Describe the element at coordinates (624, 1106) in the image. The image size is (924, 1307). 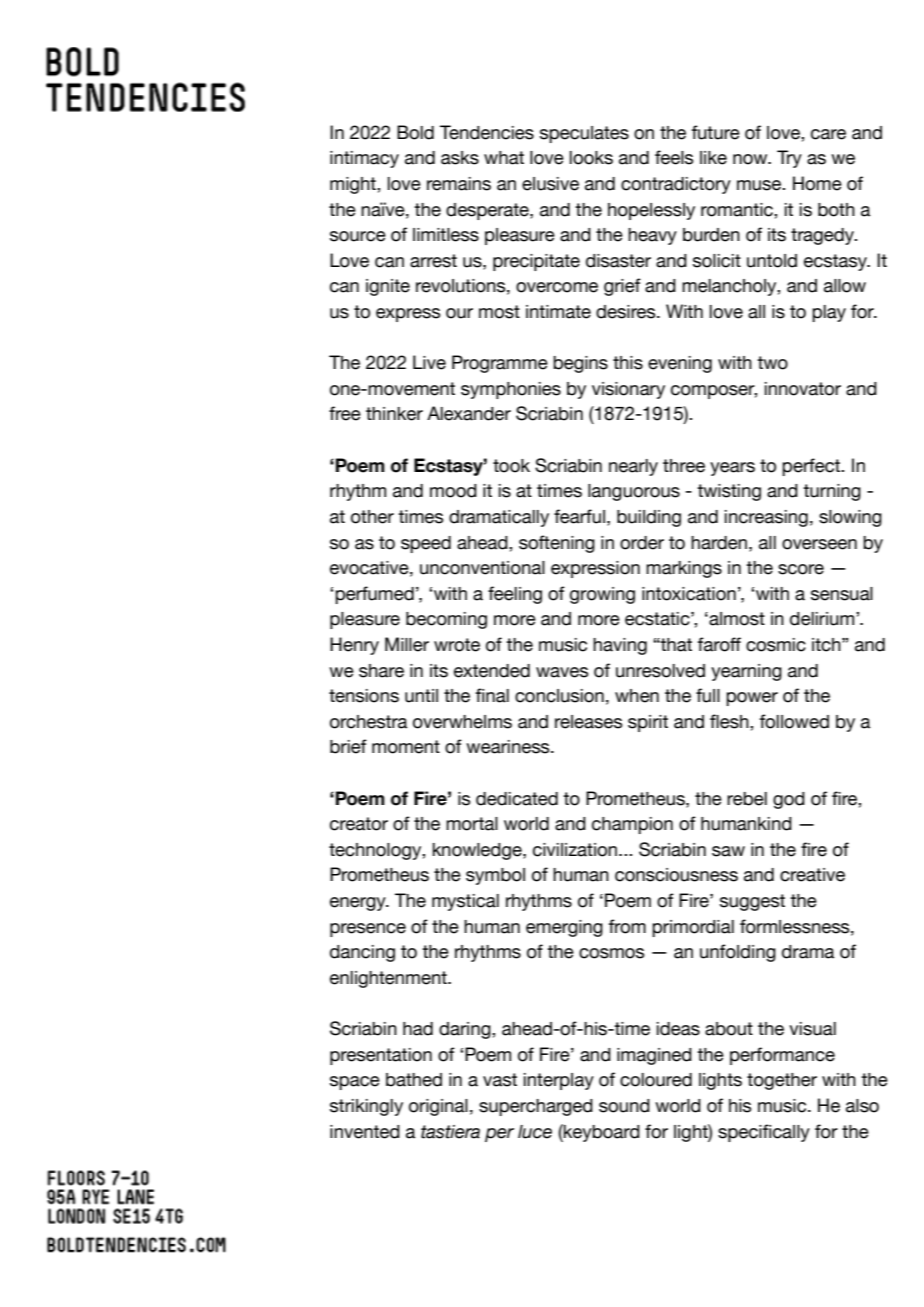
I see `sound` at that location.
